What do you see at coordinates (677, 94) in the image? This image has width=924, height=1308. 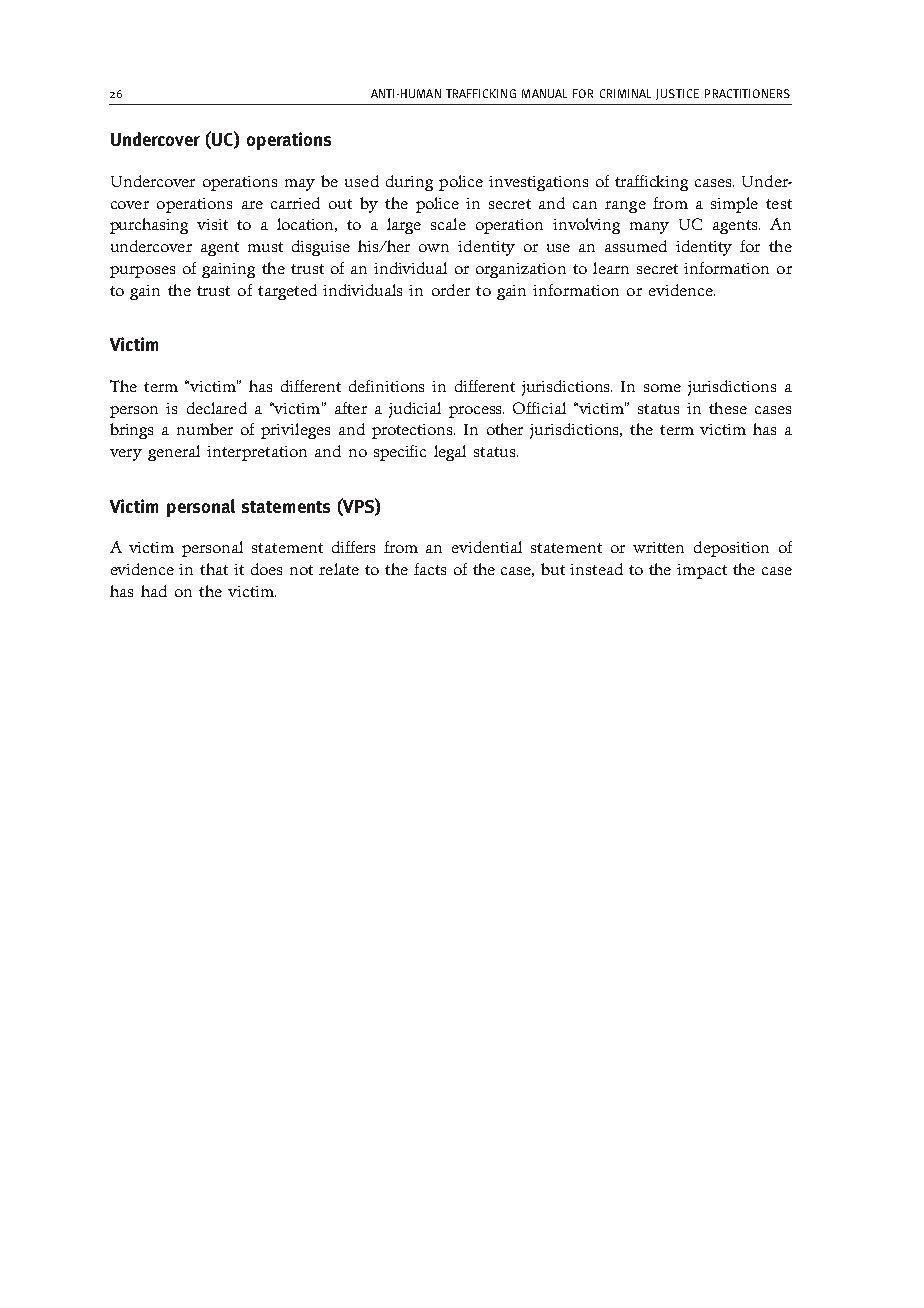 I see `JUSTICE` at bounding box center [677, 94].
